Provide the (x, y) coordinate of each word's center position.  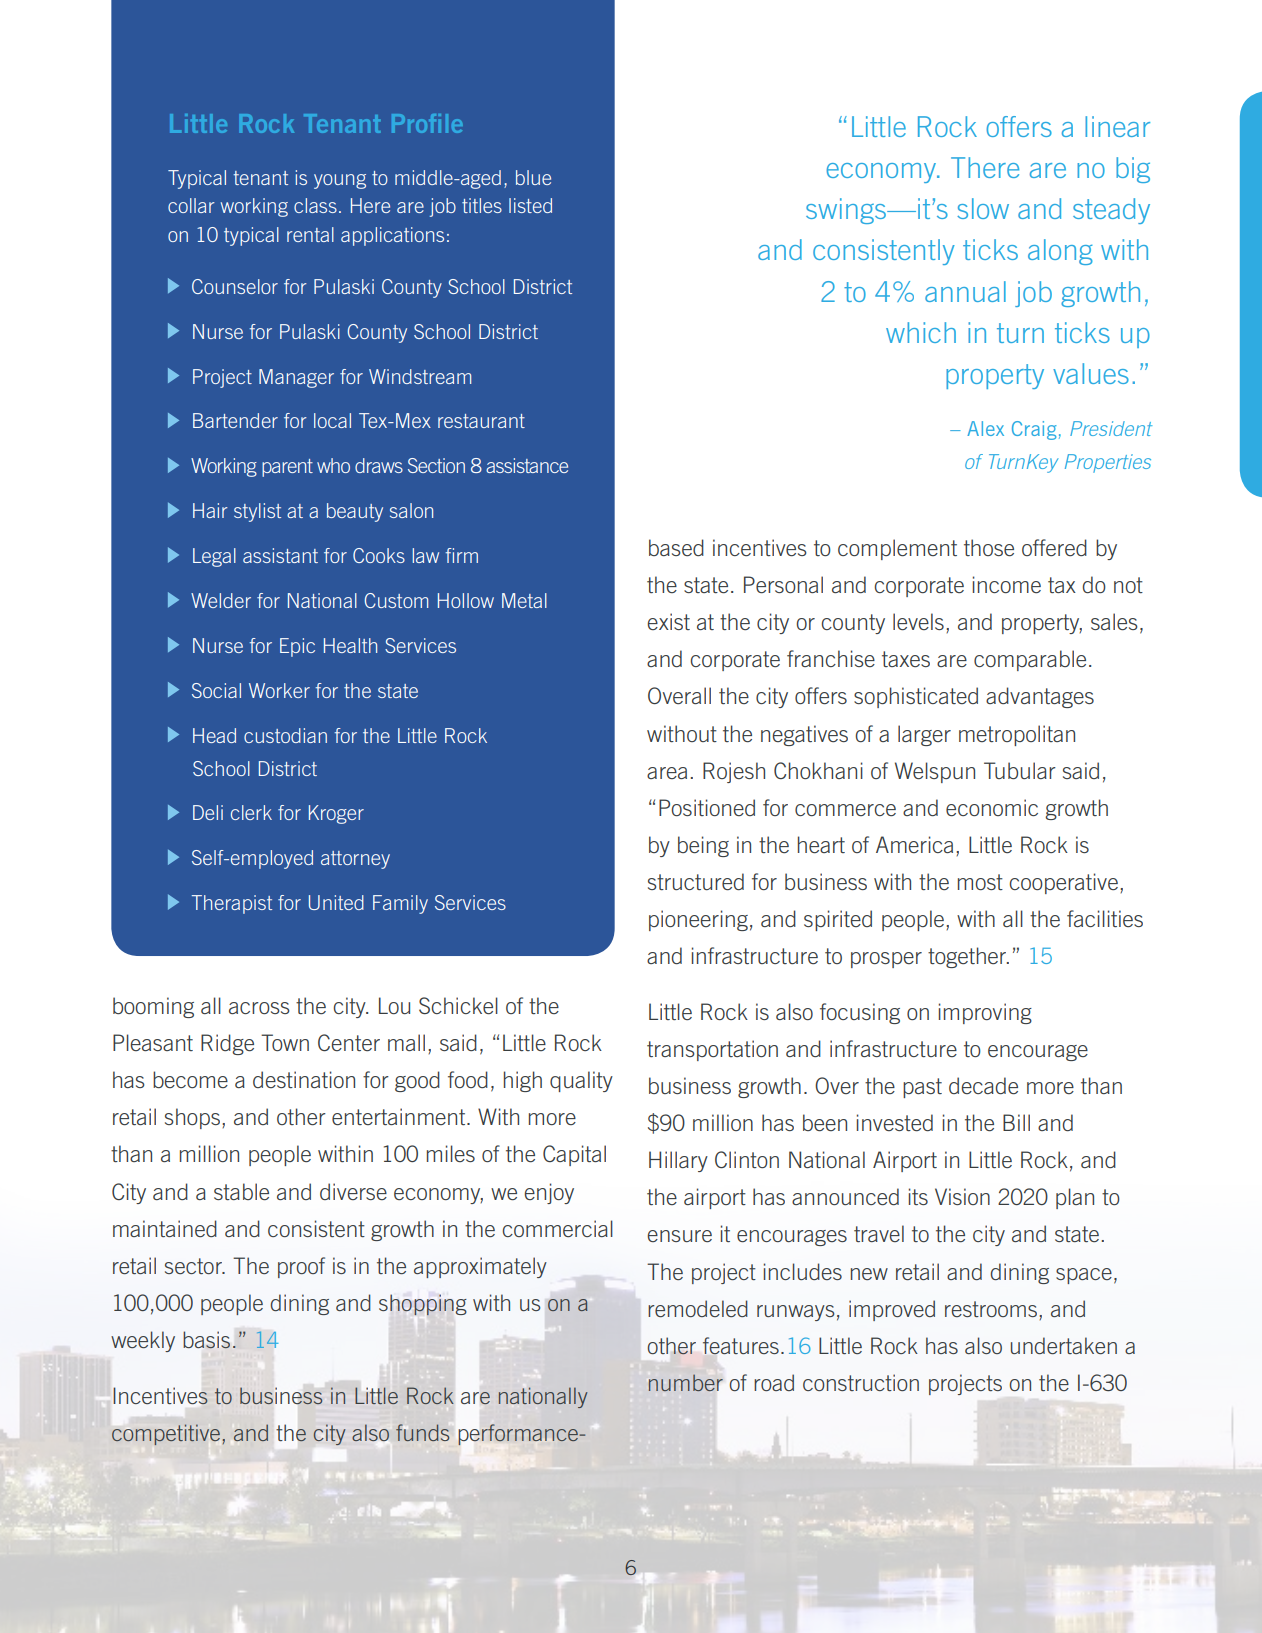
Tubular (1020, 770)
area (667, 773)
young (340, 181)
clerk (251, 812)
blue (533, 177)
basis (206, 1340)
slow (983, 208)
